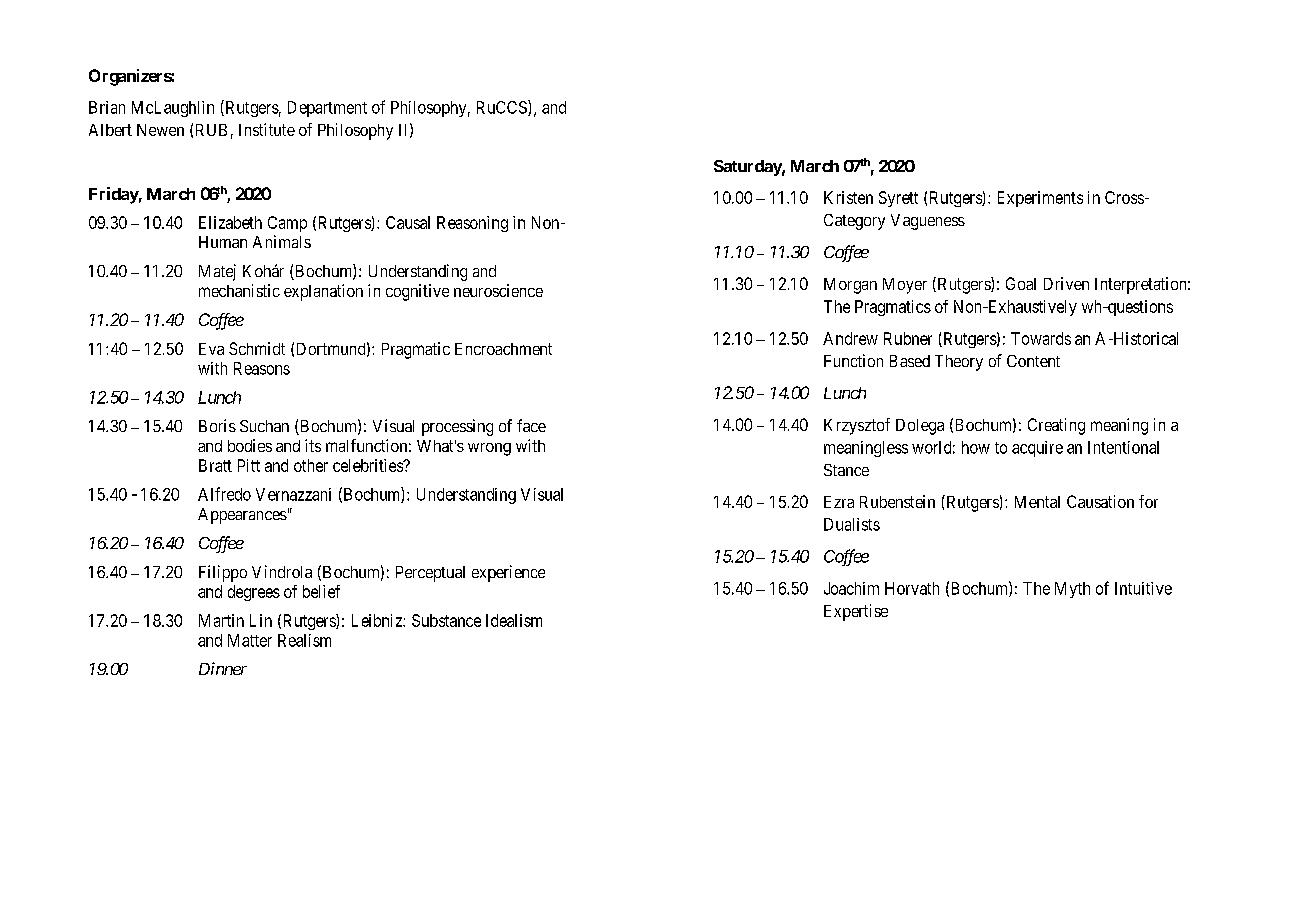 The width and height of the screenshot is (1308, 924). What do you see at coordinates (250, 640) in the screenshot?
I see `Matter` at bounding box center [250, 640].
